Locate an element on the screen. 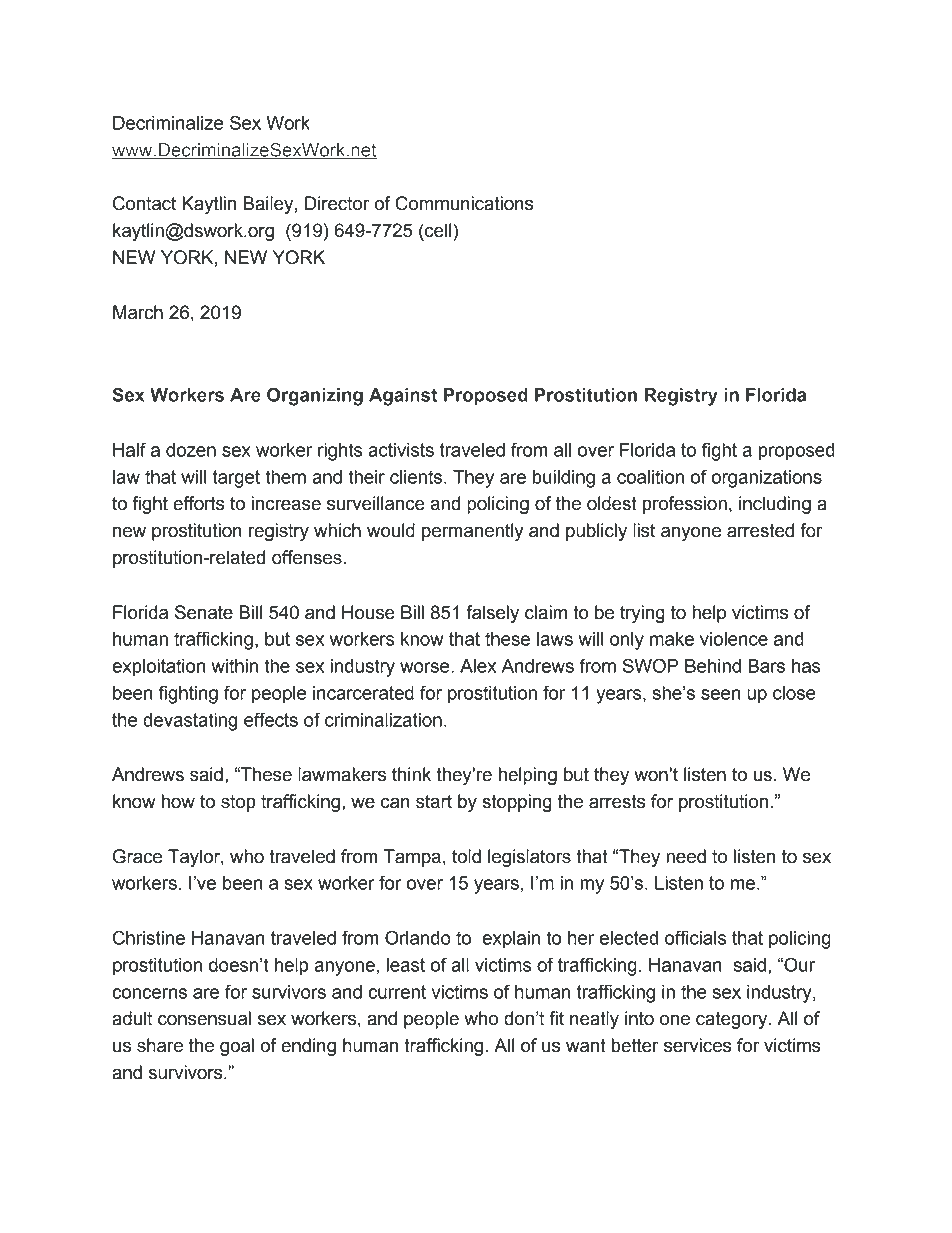 This screenshot has width=952, height=1233. falsely is located at coordinates (492, 614).
